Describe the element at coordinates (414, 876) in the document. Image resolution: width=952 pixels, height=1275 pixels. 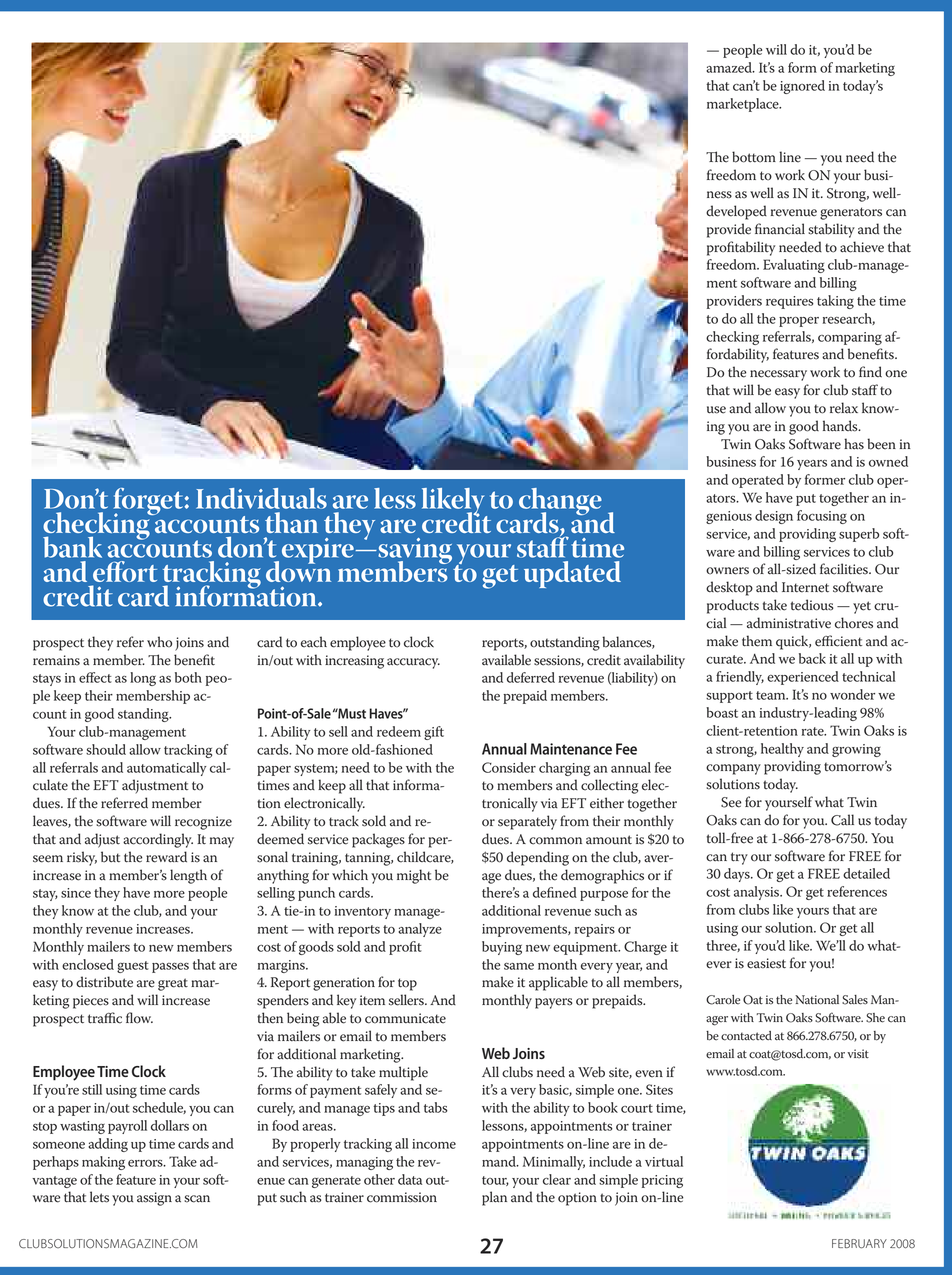
I see `might` at that location.
